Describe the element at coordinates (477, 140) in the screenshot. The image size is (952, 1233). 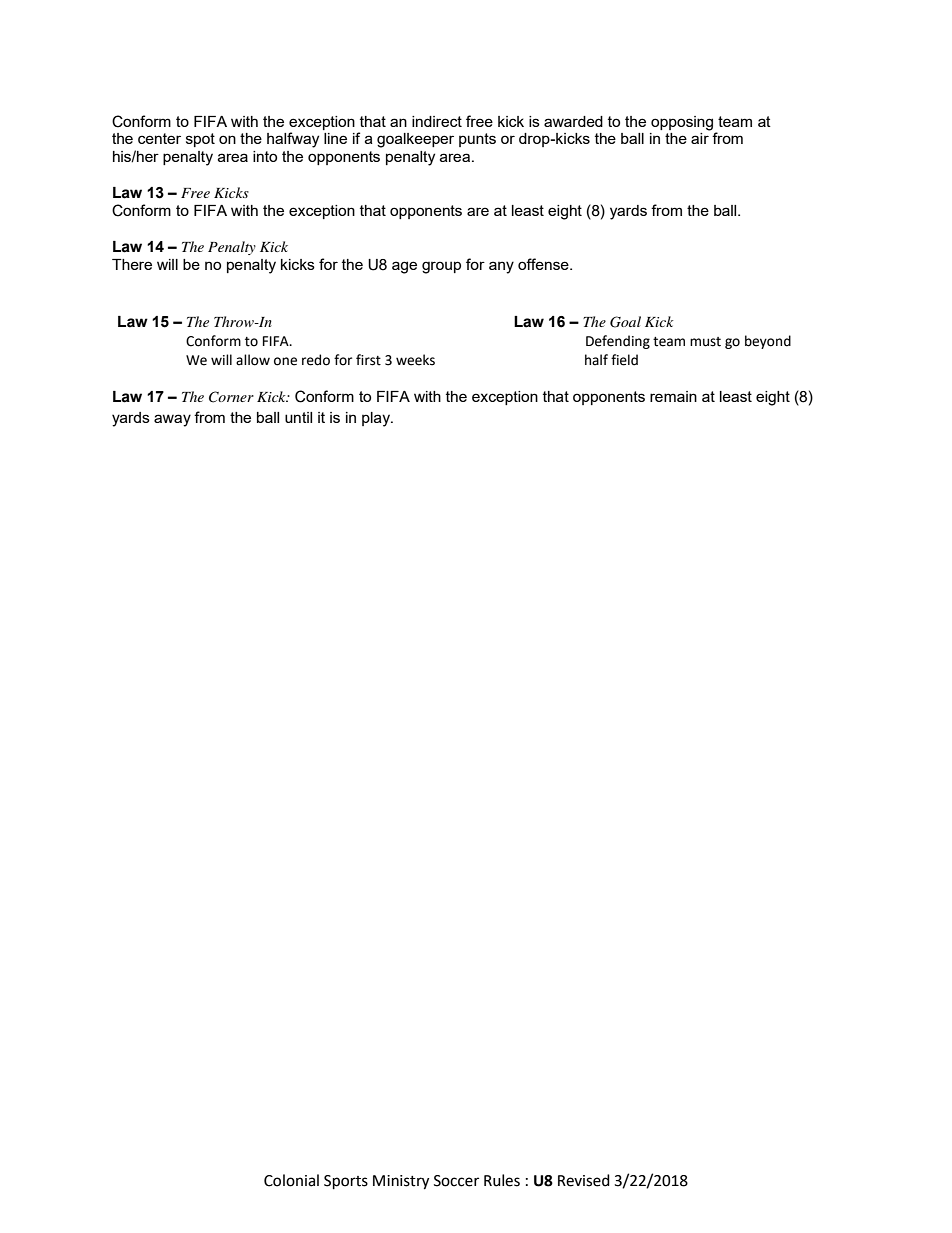
I see `punts` at that location.
